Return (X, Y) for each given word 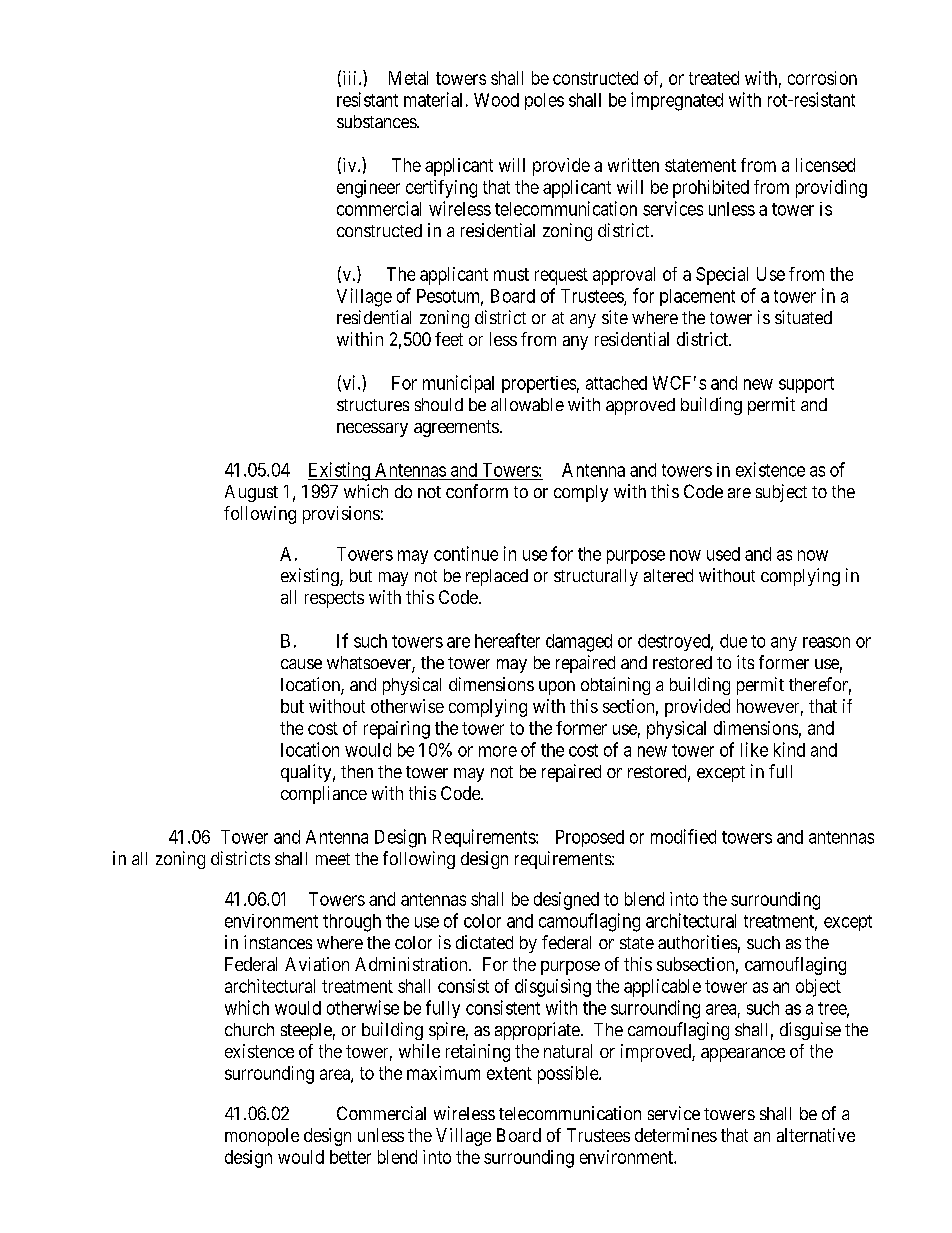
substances (377, 121)
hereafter (507, 640)
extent (509, 1073)
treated (714, 78)
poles (544, 101)
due (733, 641)
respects (334, 599)
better (350, 1157)
